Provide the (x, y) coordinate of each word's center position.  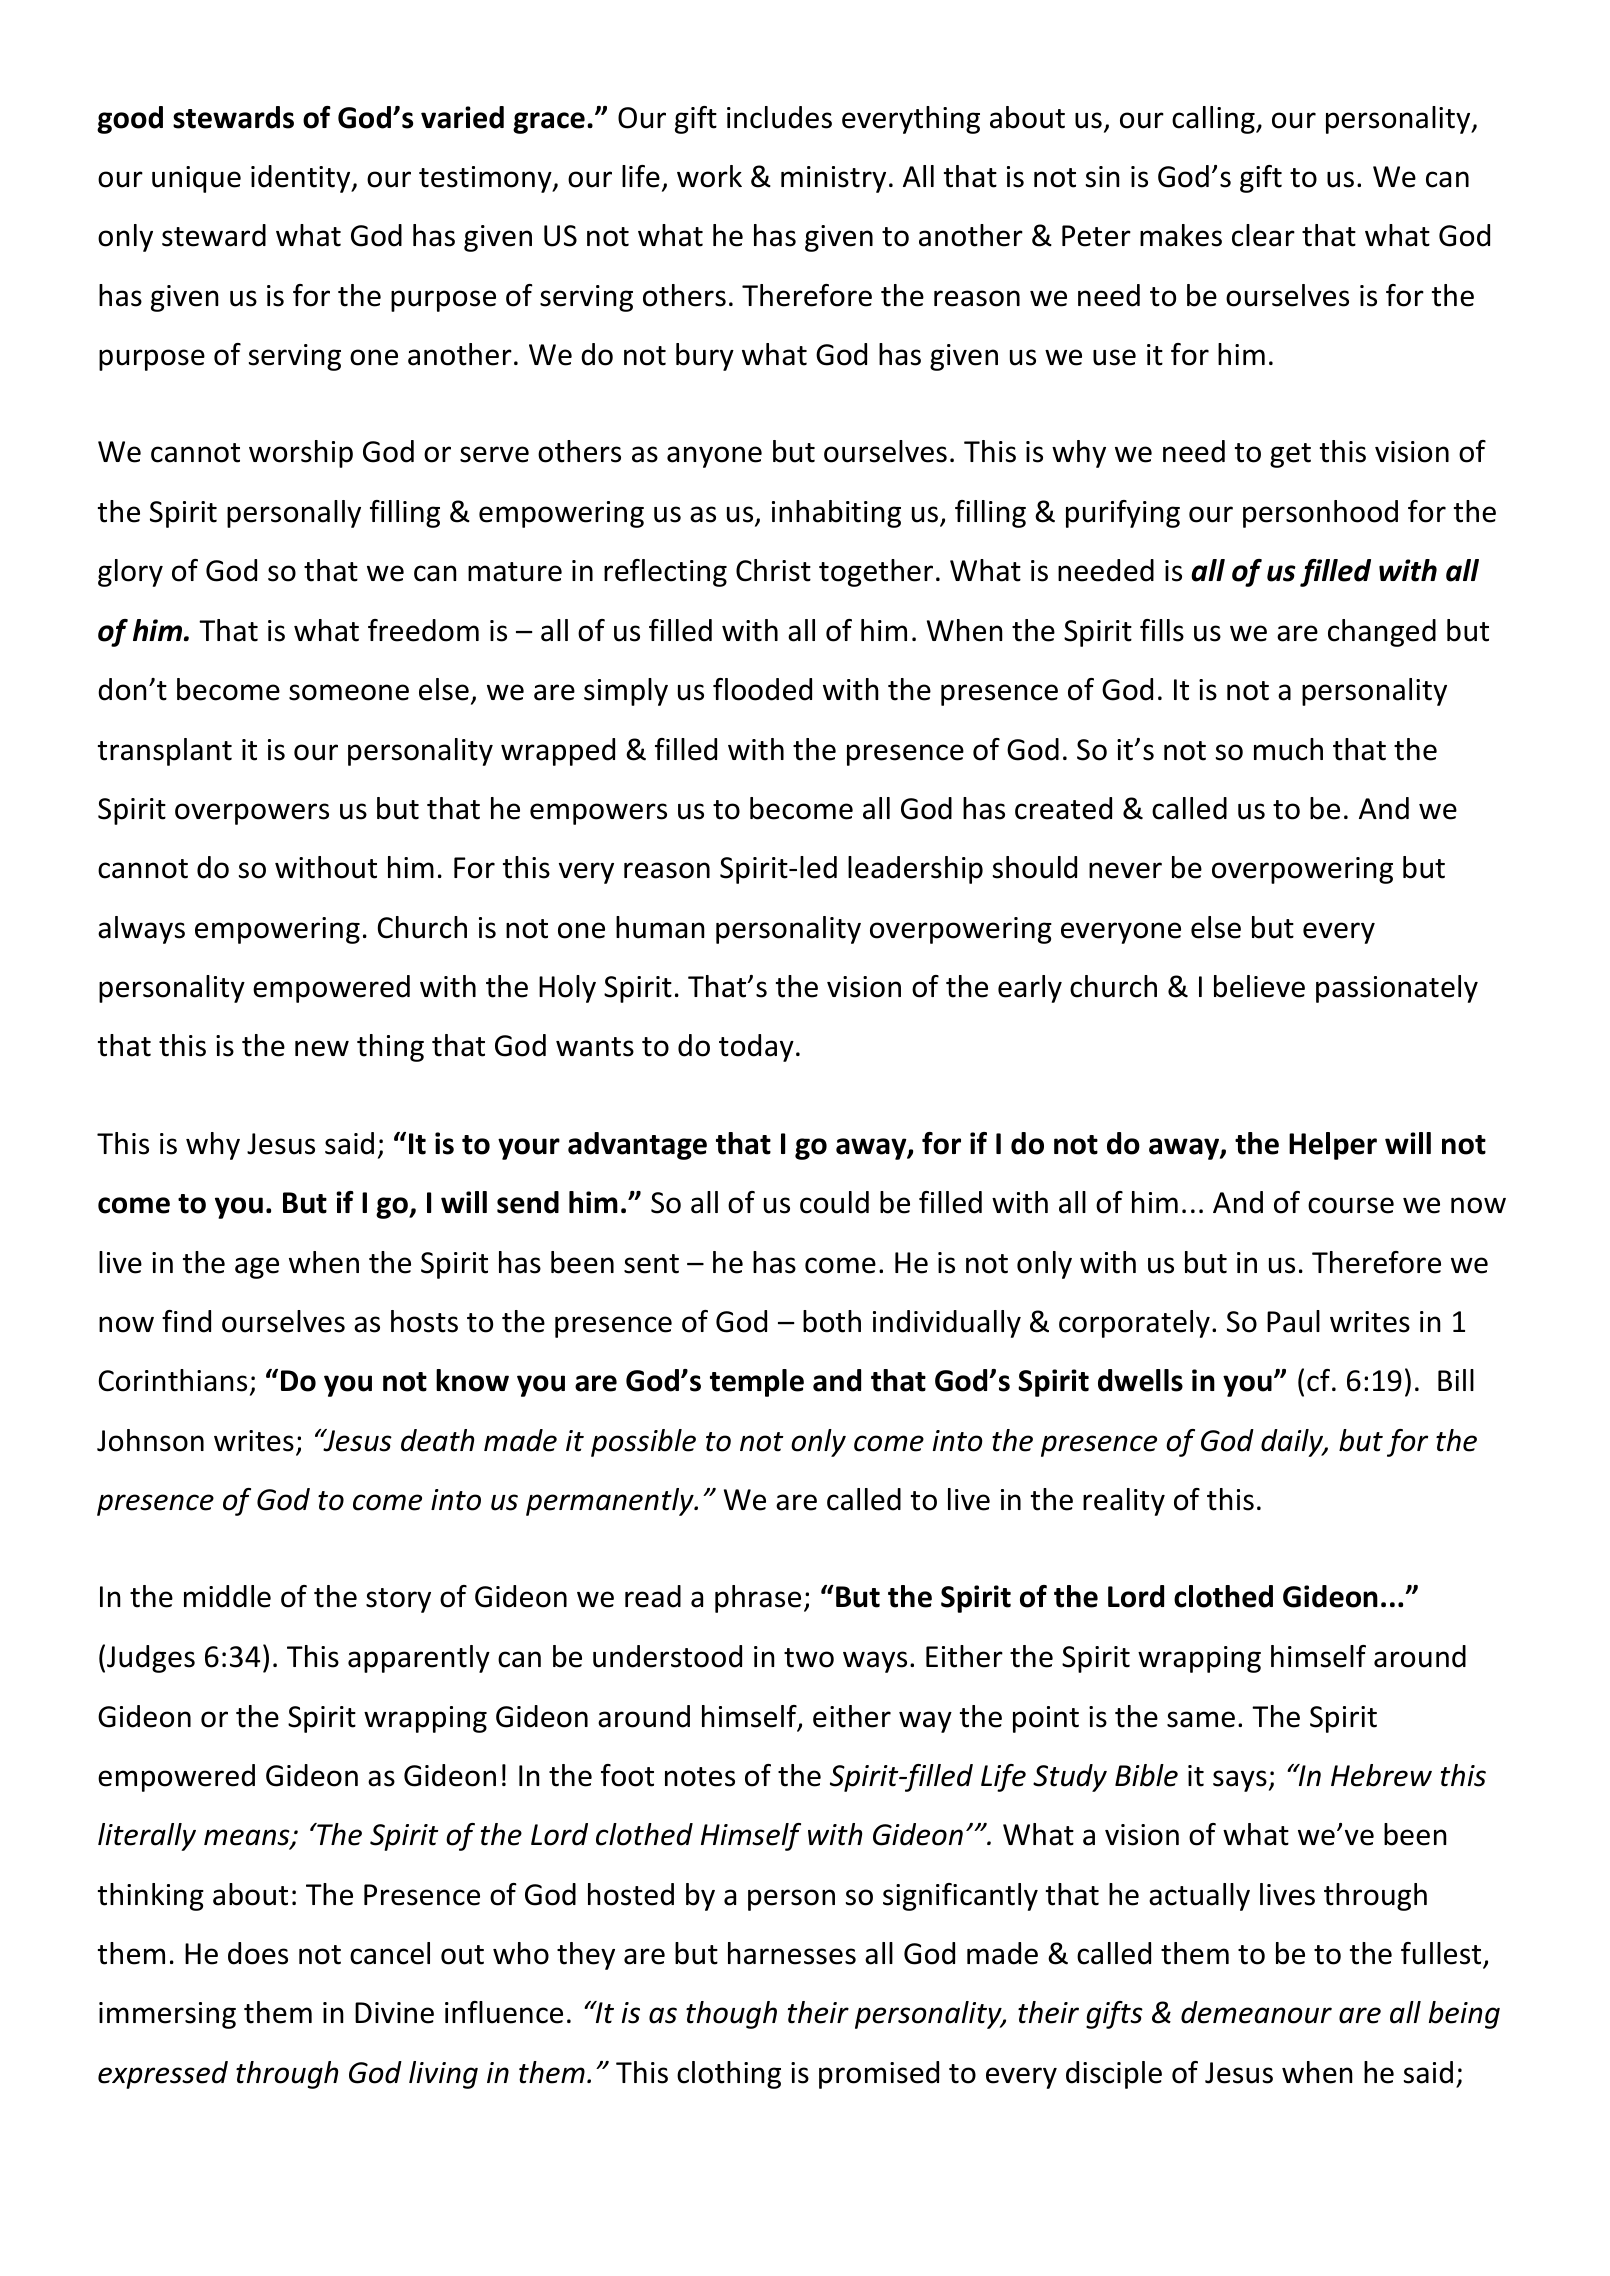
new (322, 1048)
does (258, 1953)
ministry (833, 179)
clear (1263, 235)
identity (302, 179)
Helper (1333, 1146)
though (731, 2015)
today (756, 1048)
